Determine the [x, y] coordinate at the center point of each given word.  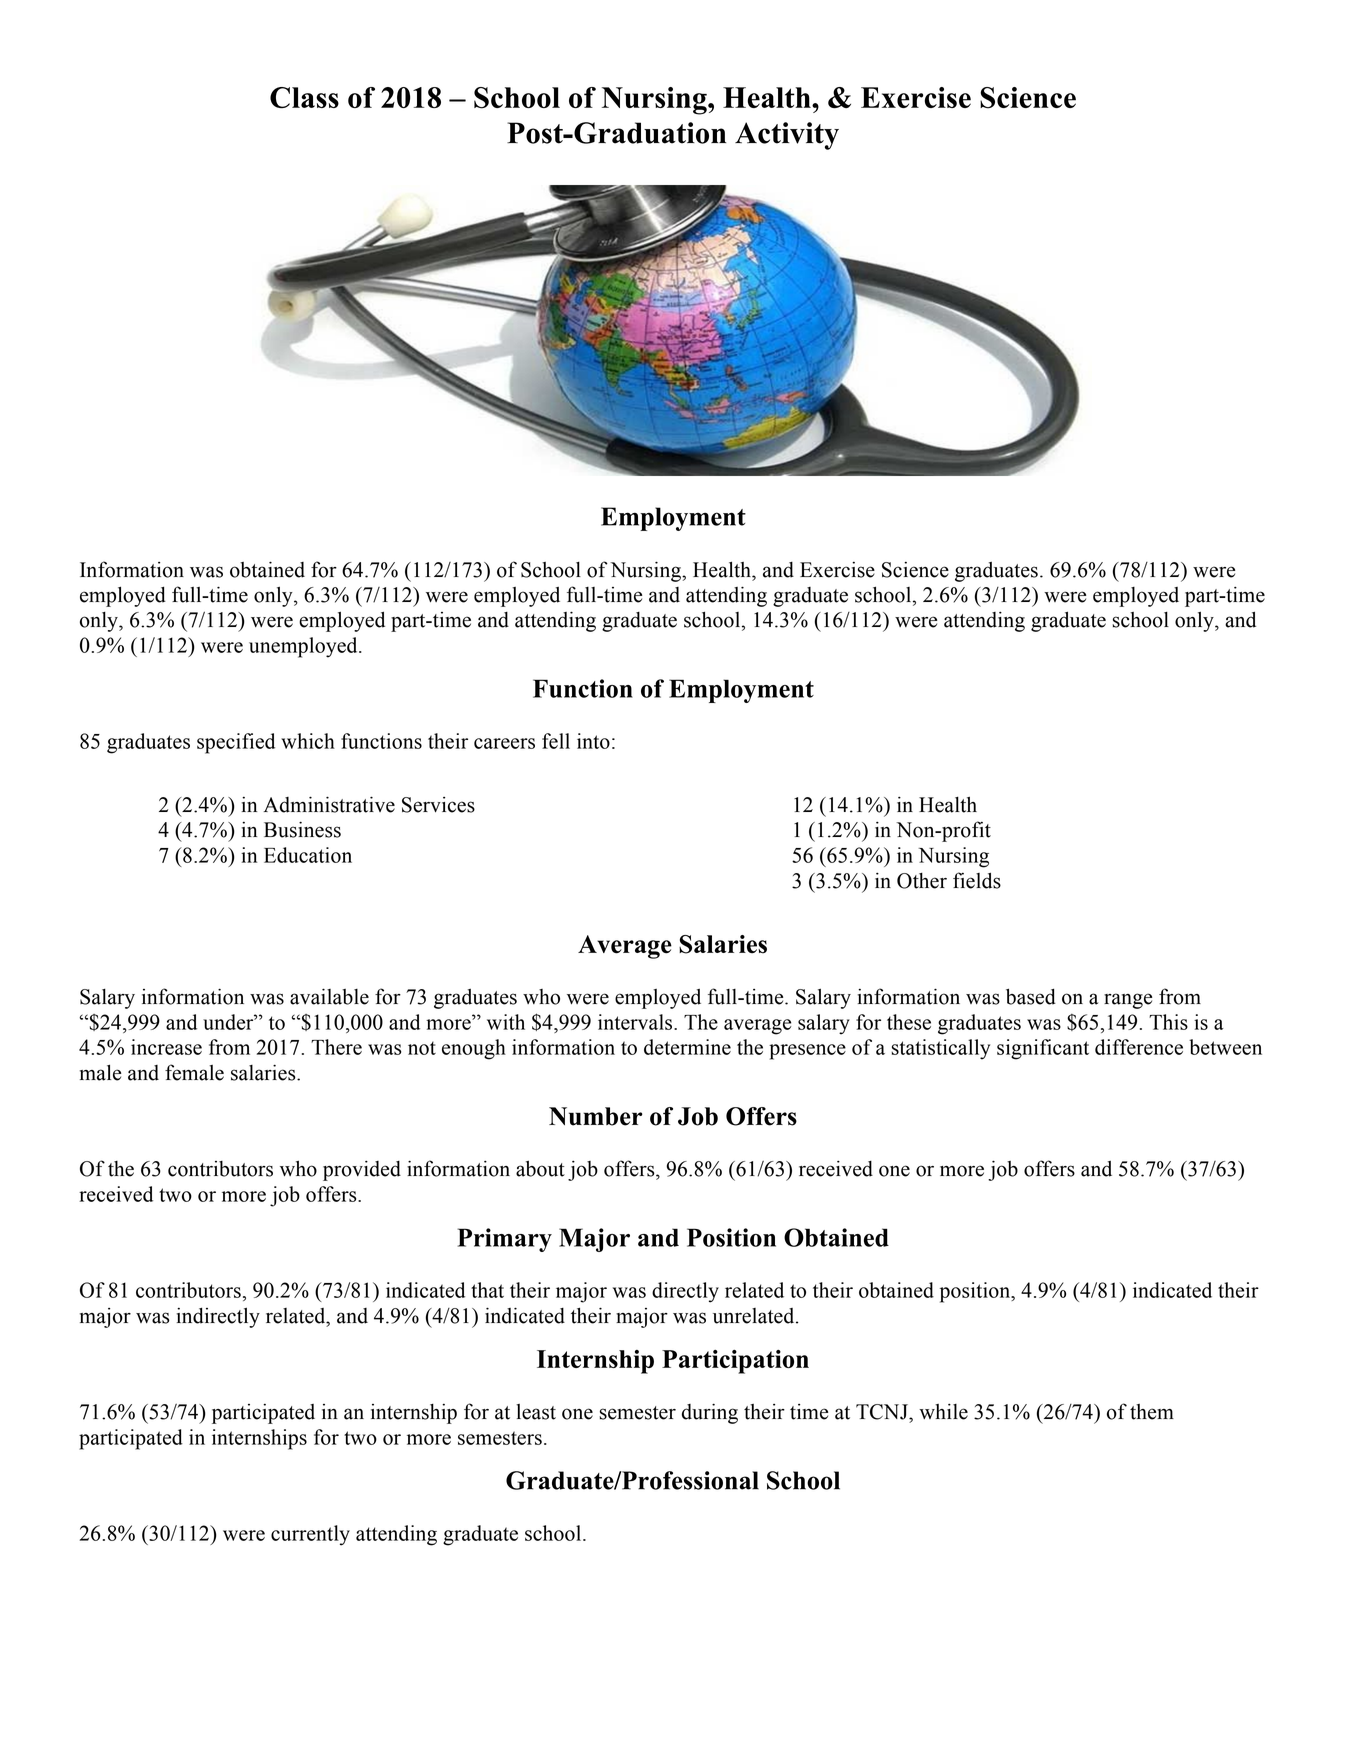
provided [362, 1171]
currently [310, 1535]
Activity [787, 136]
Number [596, 1116]
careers [504, 743]
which [308, 741]
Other [922, 881]
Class [304, 97]
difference [1139, 1047]
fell [556, 741]
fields [977, 880]
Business [302, 830]
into [593, 741]
